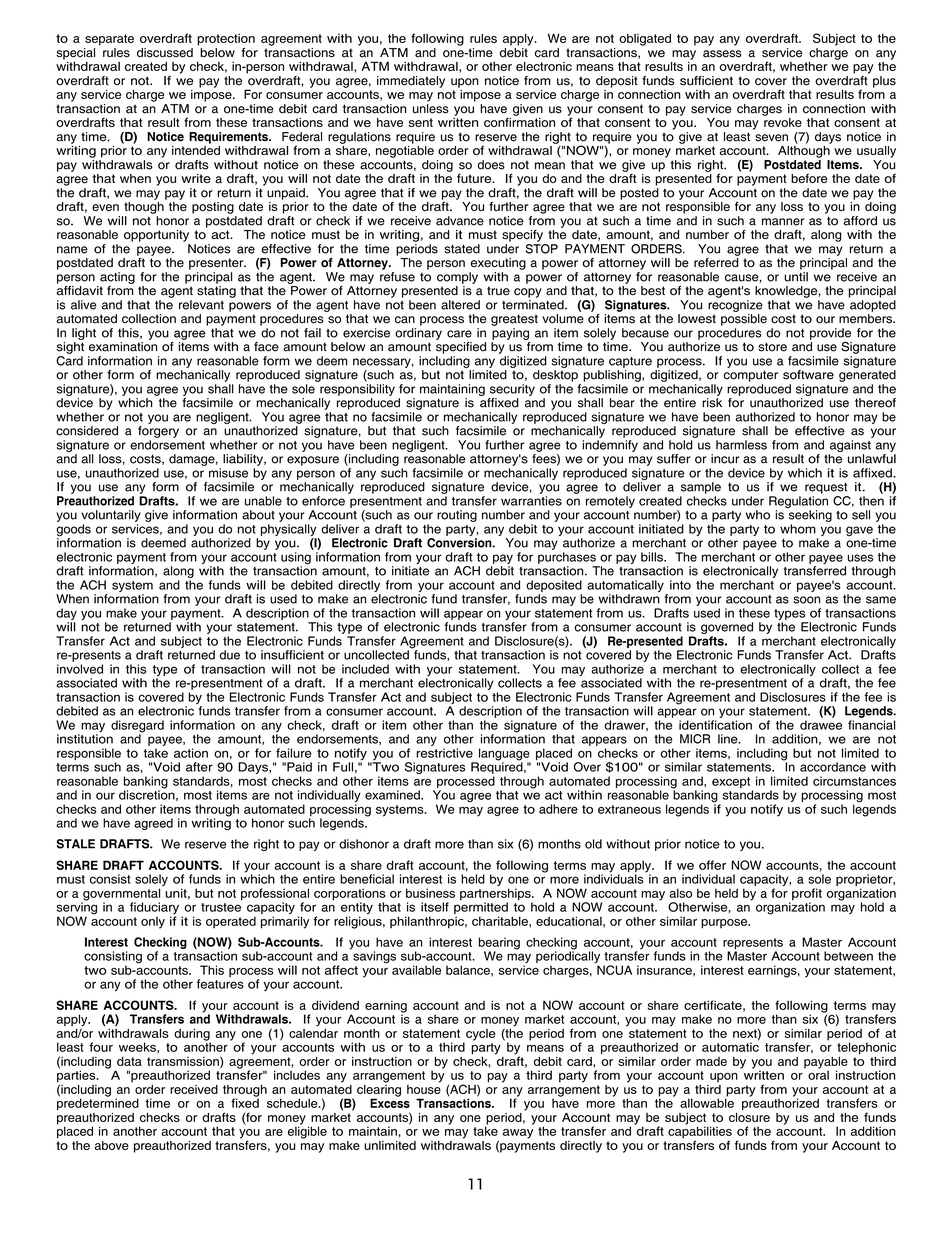  I want to click on assess, so click(722, 54).
